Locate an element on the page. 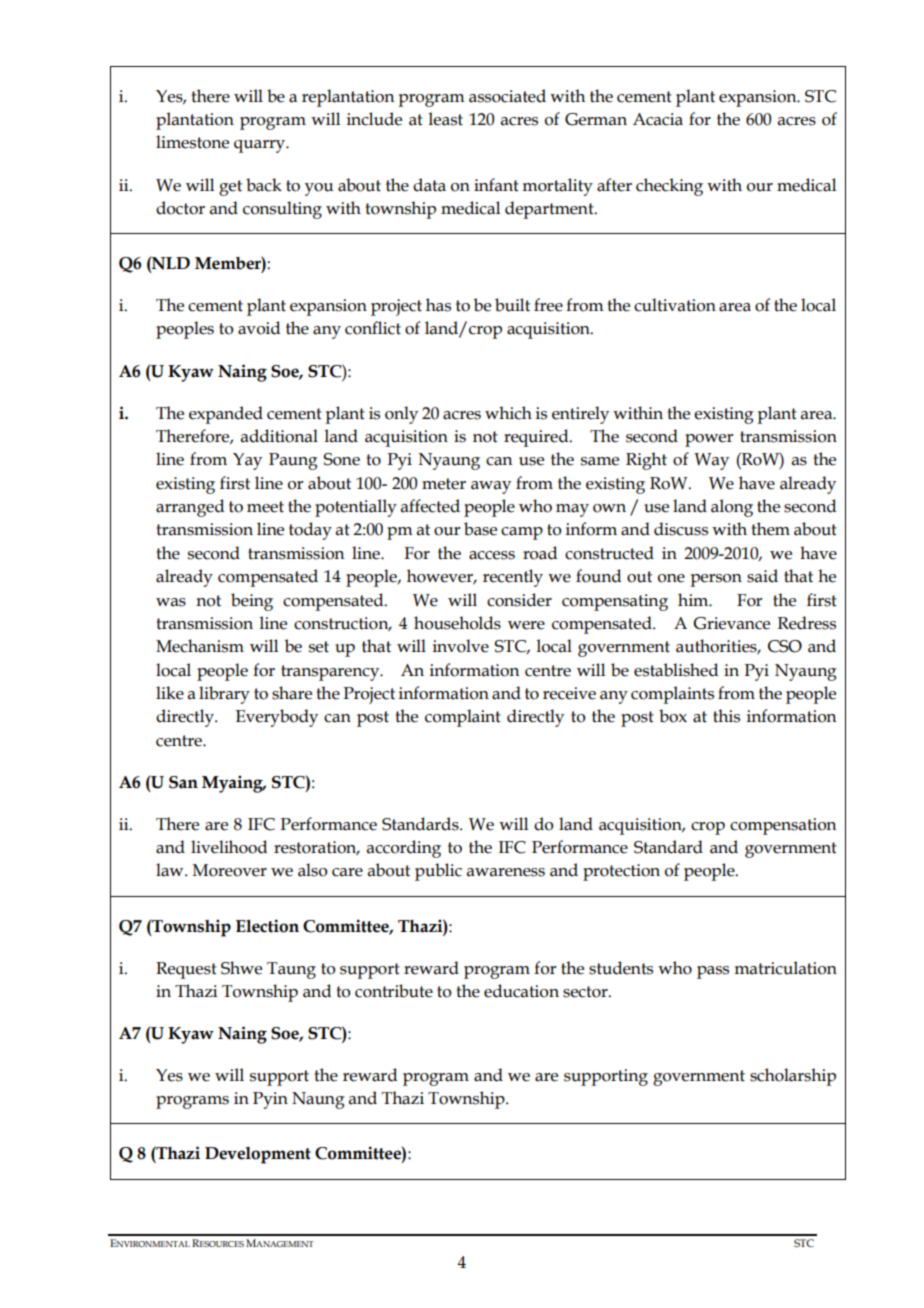 Image resolution: width=924 pixels, height=1308 pixels. Moreover is located at coordinates (230, 870).
